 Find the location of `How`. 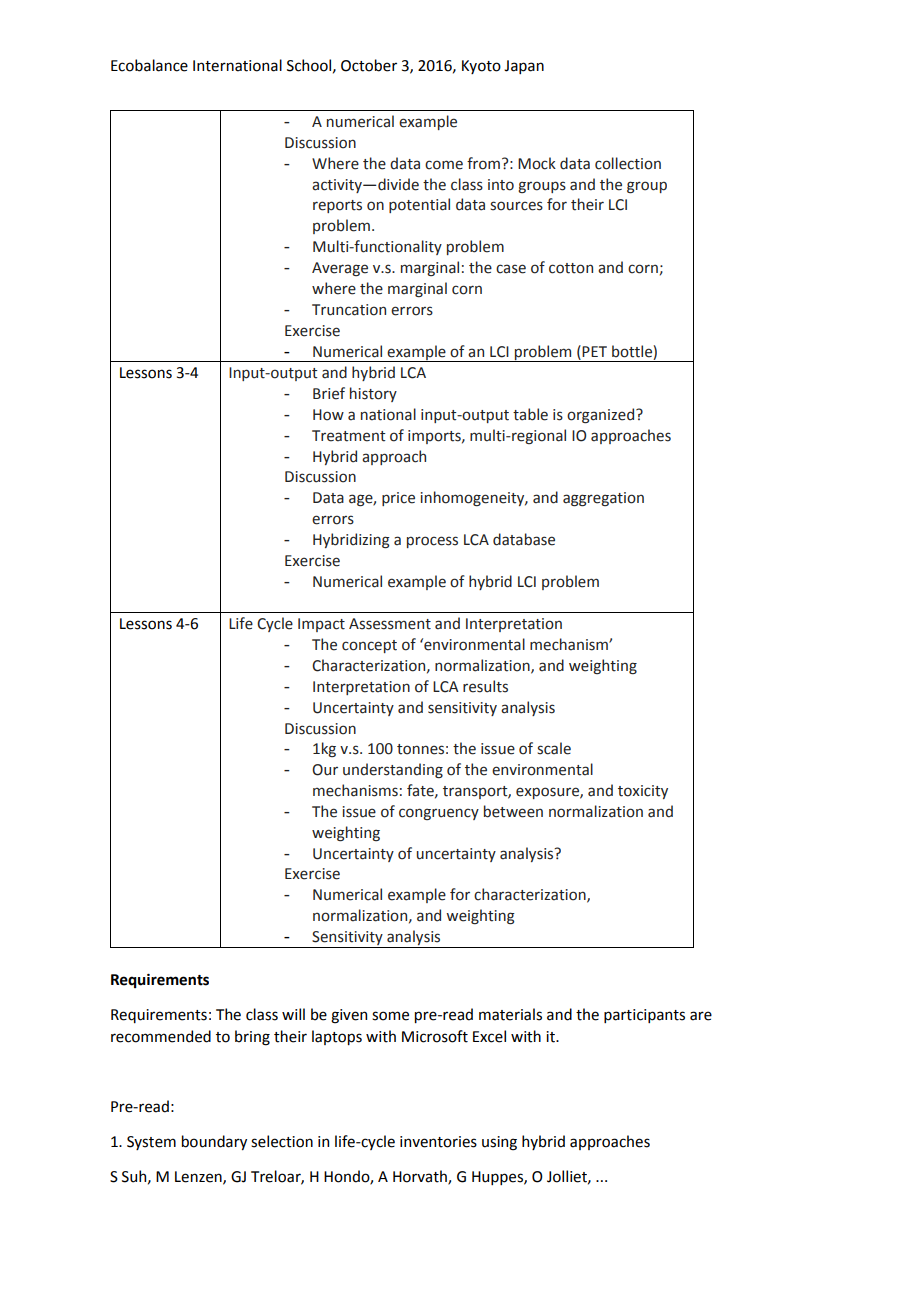

How is located at coordinates (328, 415).
